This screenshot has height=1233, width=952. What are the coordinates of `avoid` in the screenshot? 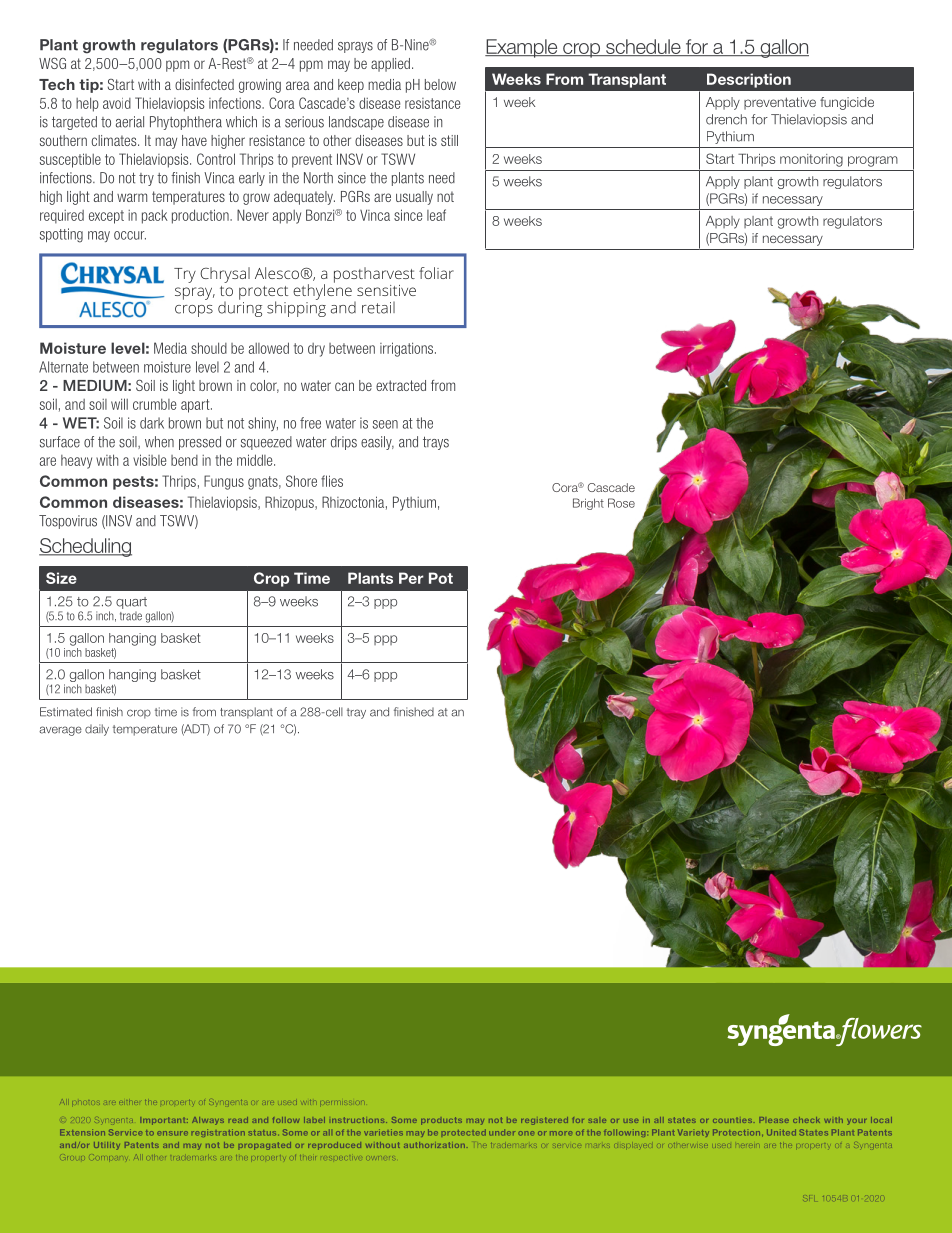 It's located at (117, 103).
